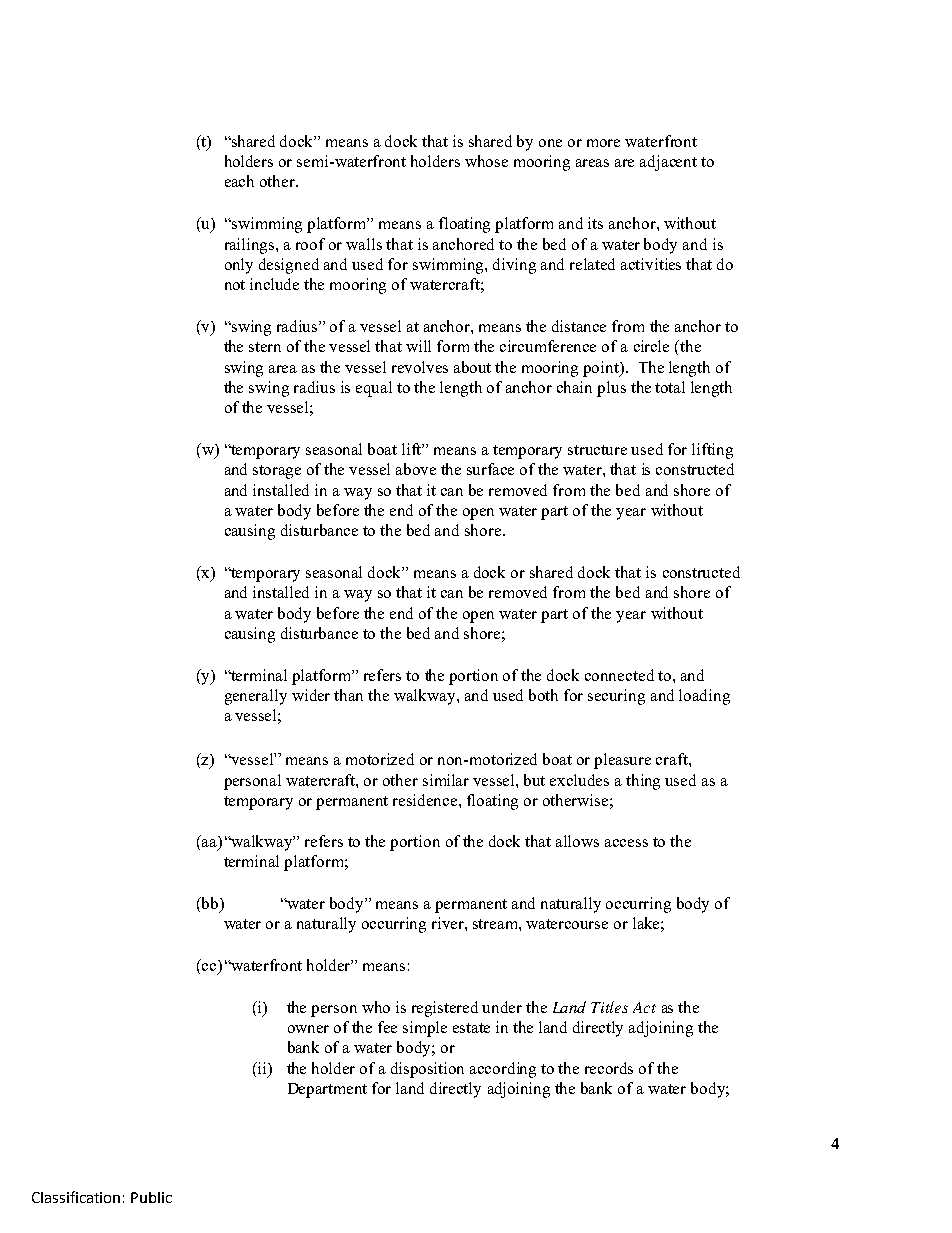 Image resolution: width=952 pixels, height=1233 pixels. What do you see at coordinates (668, 163) in the screenshot?
I see `adjacent` at bounding box center [668, 163].
